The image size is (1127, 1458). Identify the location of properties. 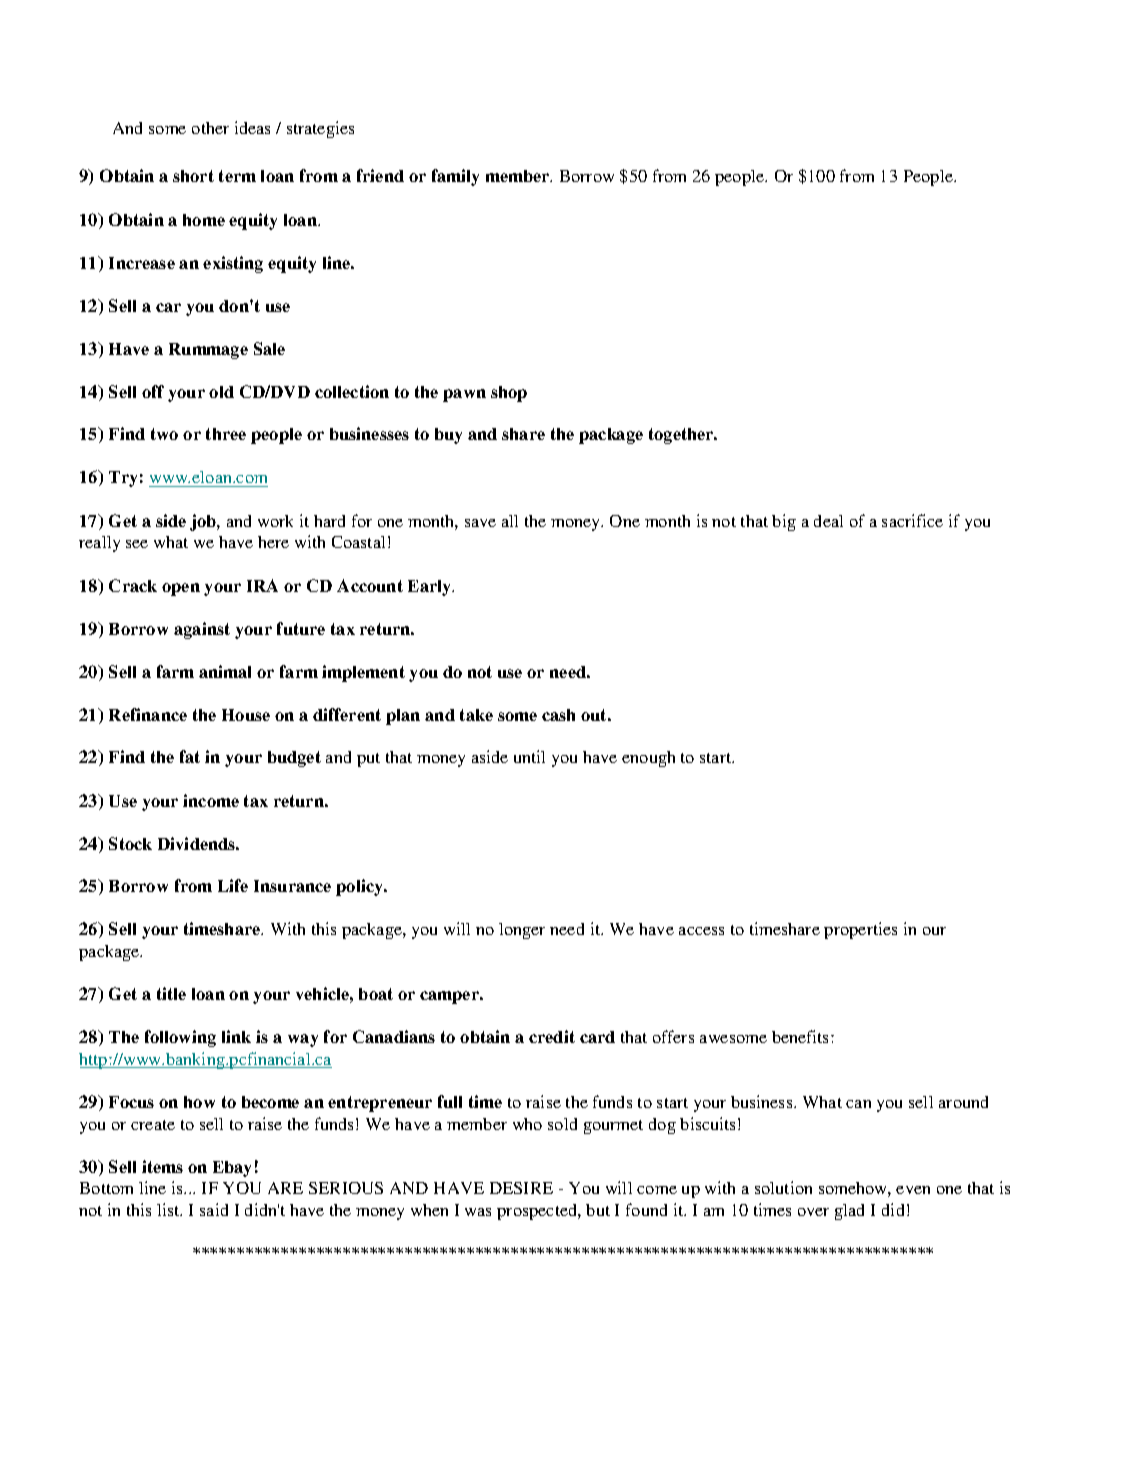
(860, 930).
